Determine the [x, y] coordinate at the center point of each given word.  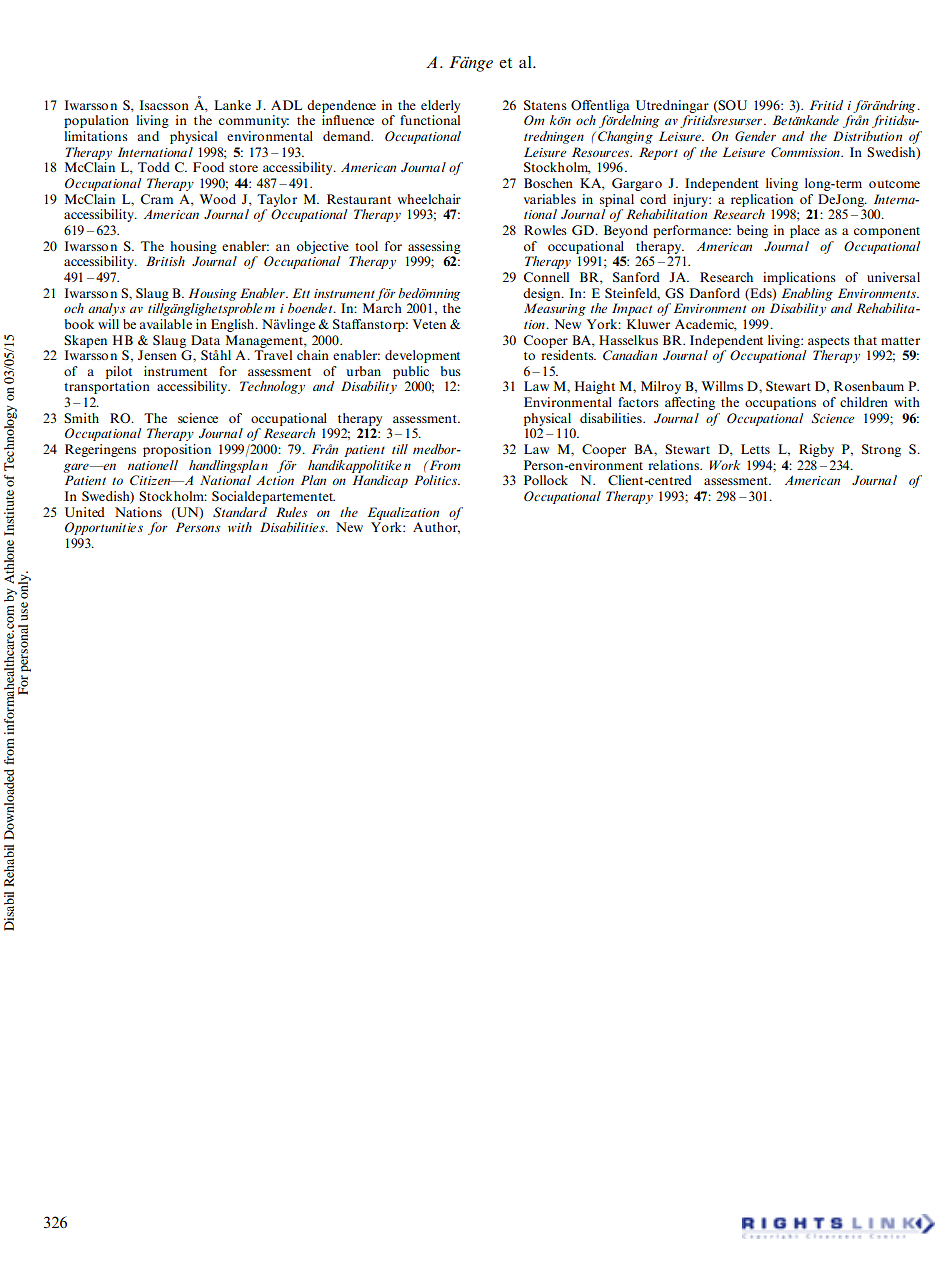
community [254, 121]
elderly [440, 106]
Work [725, 465]
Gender [755, 136]
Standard [240, 512]
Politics [437, 480]
